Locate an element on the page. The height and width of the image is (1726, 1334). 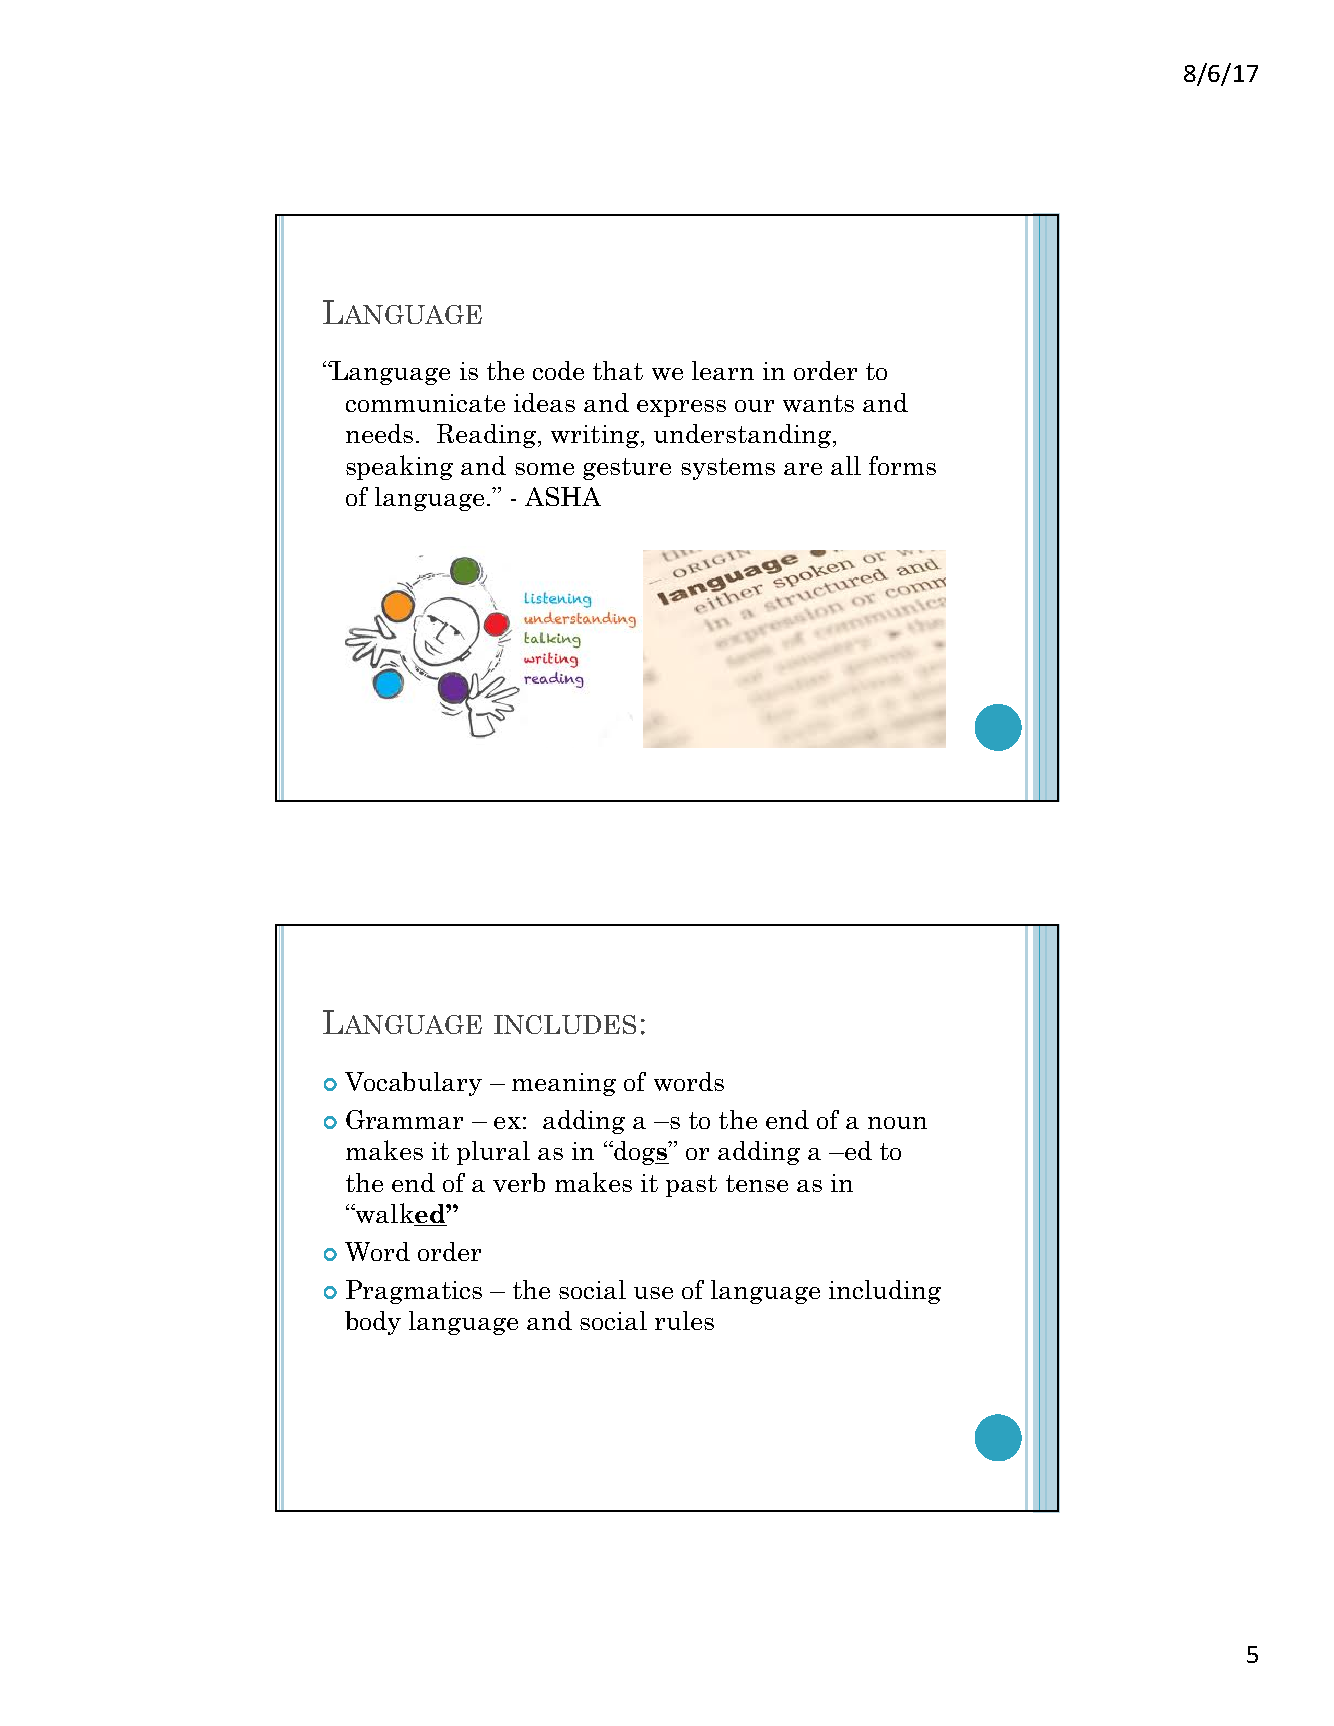
Pragmatics is located at coordinates (414, 1292).
